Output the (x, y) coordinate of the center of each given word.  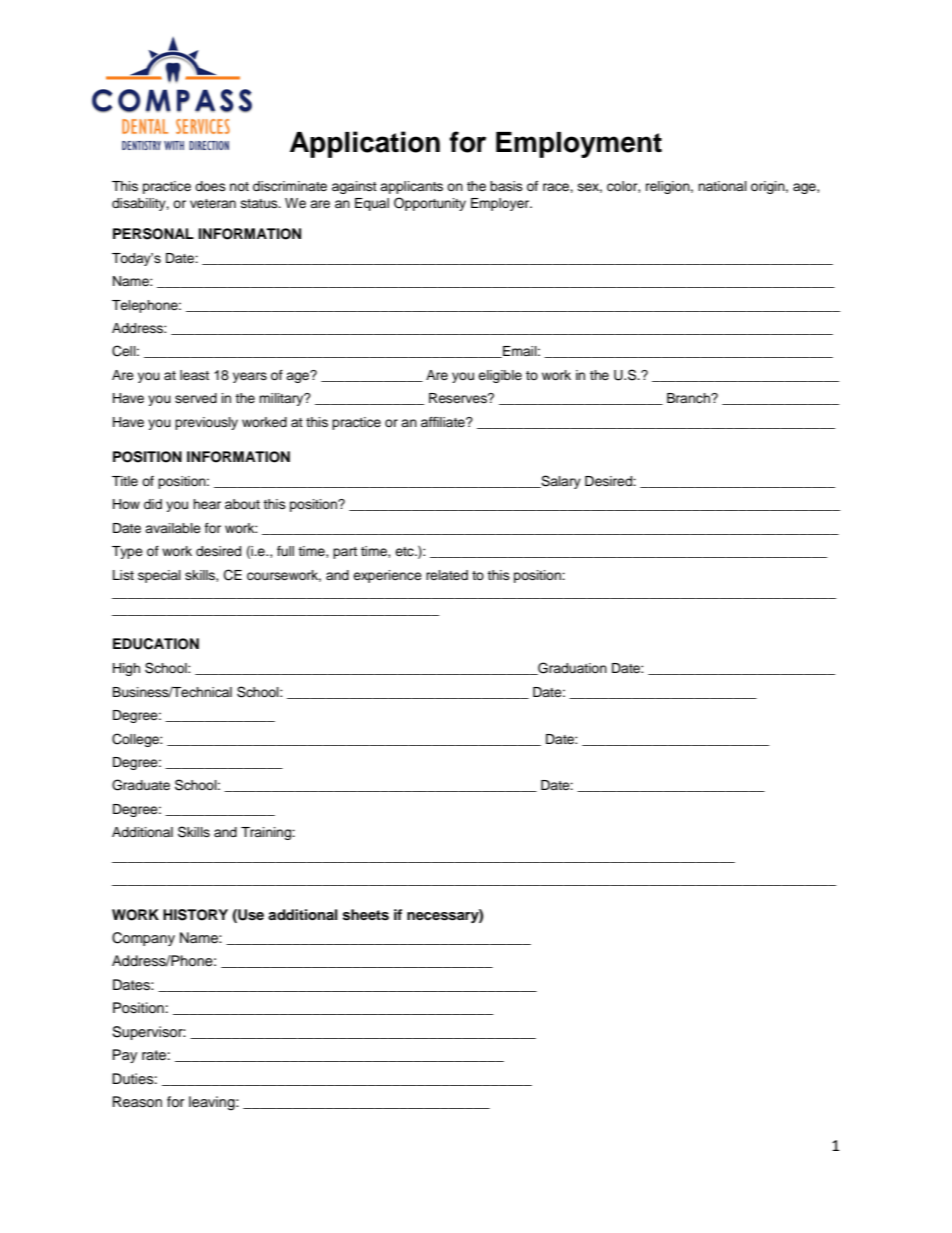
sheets (366, 915)
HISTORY (195, 915)
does (210, 186)
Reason (137, 1102)
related (447, 575)
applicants (411, 187)
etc (405, 552)
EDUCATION (156, 644)
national (722, 186)
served (196, 398)
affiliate (444, 422)
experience (387, 576)
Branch (689, 398)
